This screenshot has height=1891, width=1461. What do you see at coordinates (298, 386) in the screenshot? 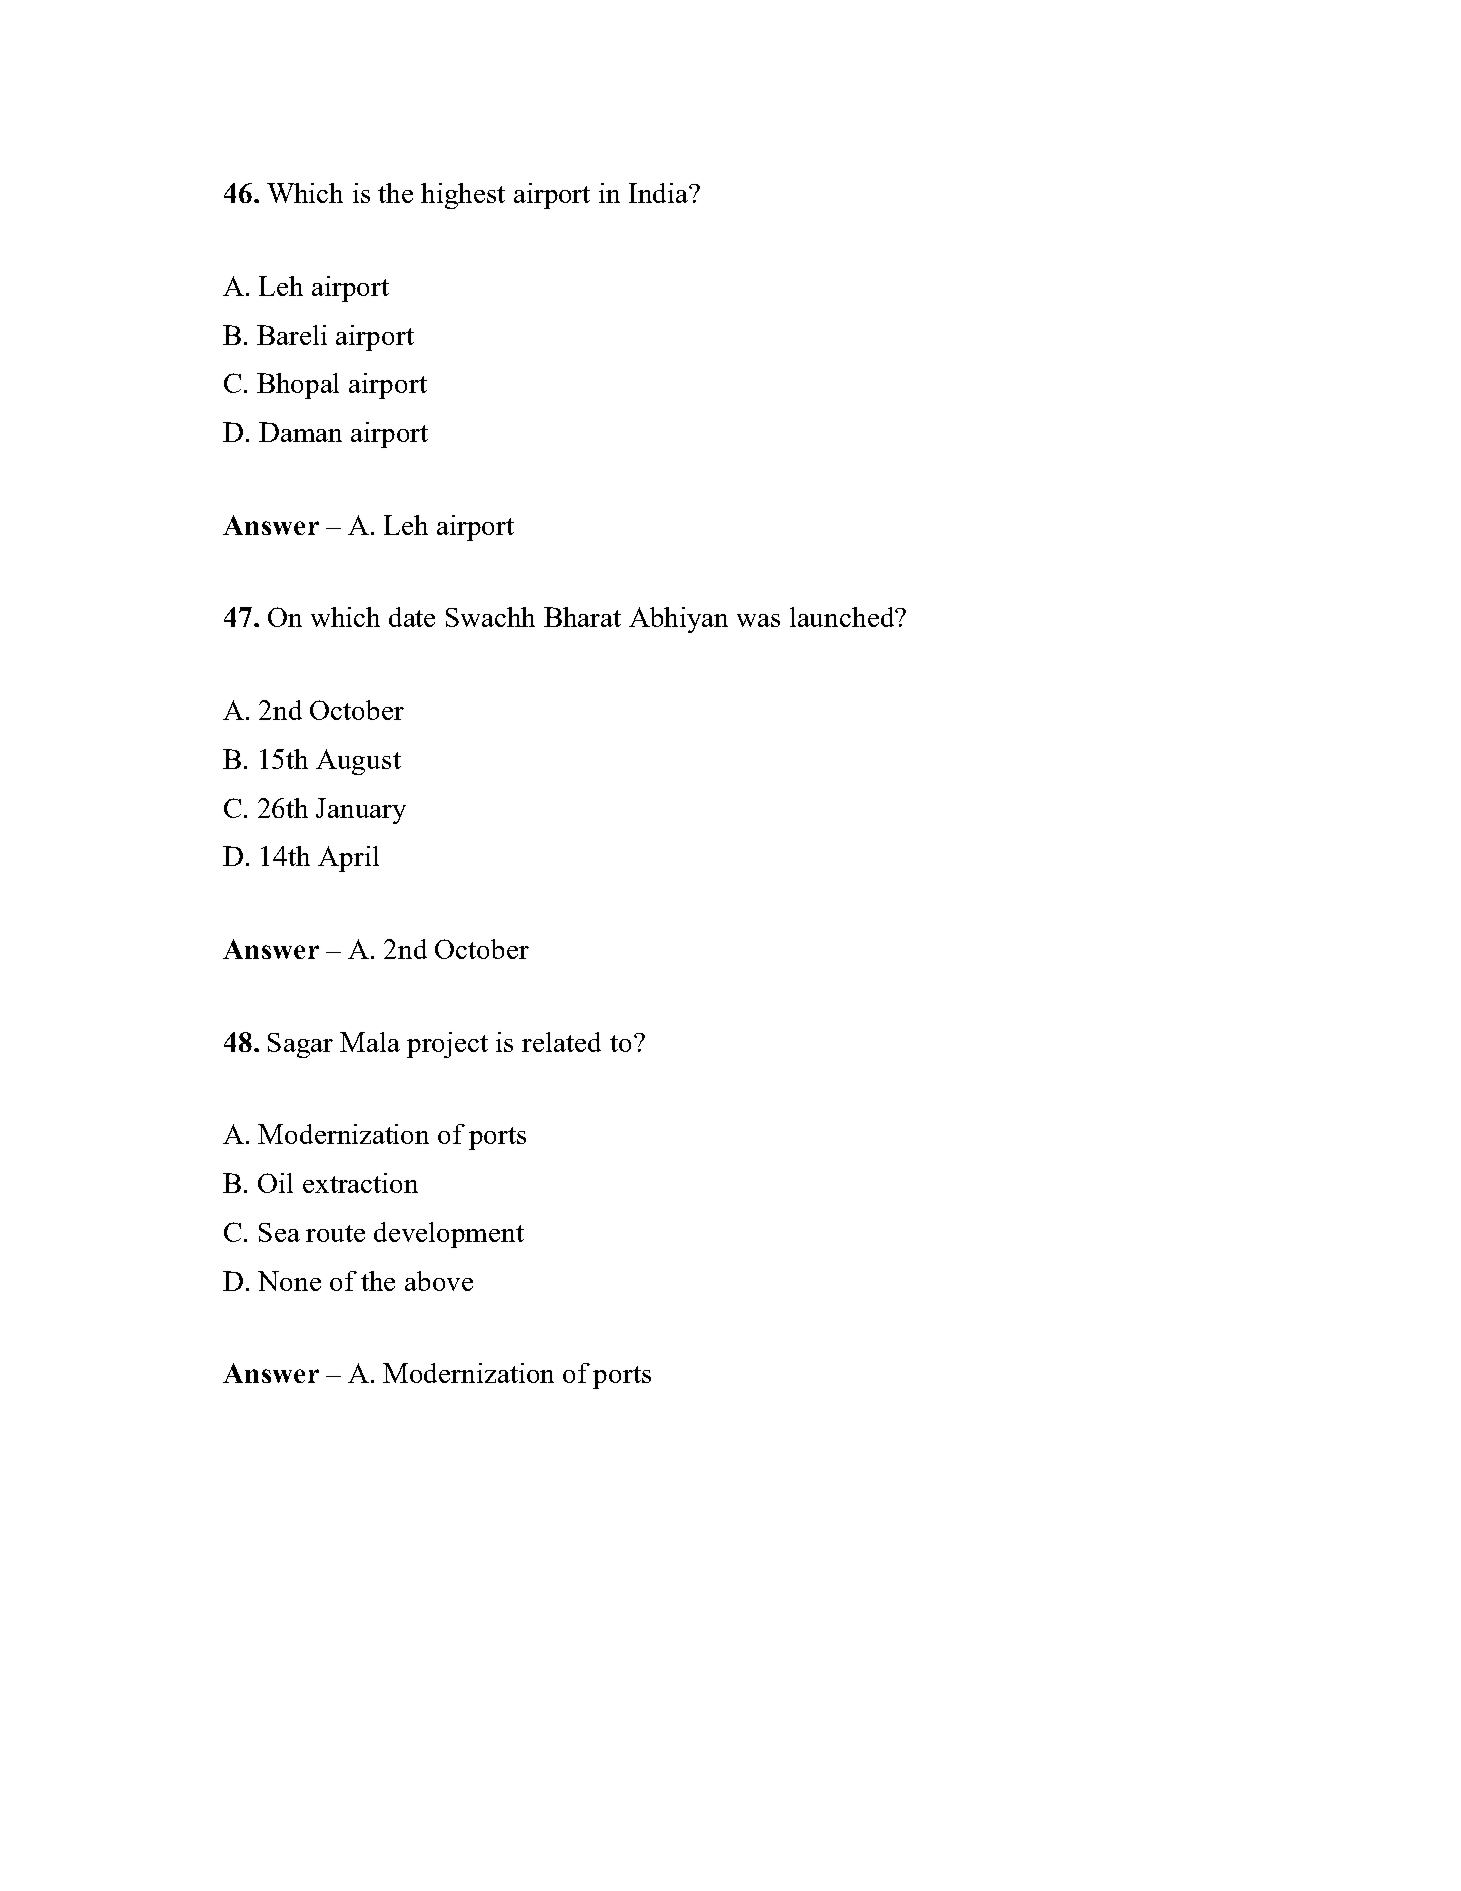
I see `Bhopal` at bounding box center [298, 386].
